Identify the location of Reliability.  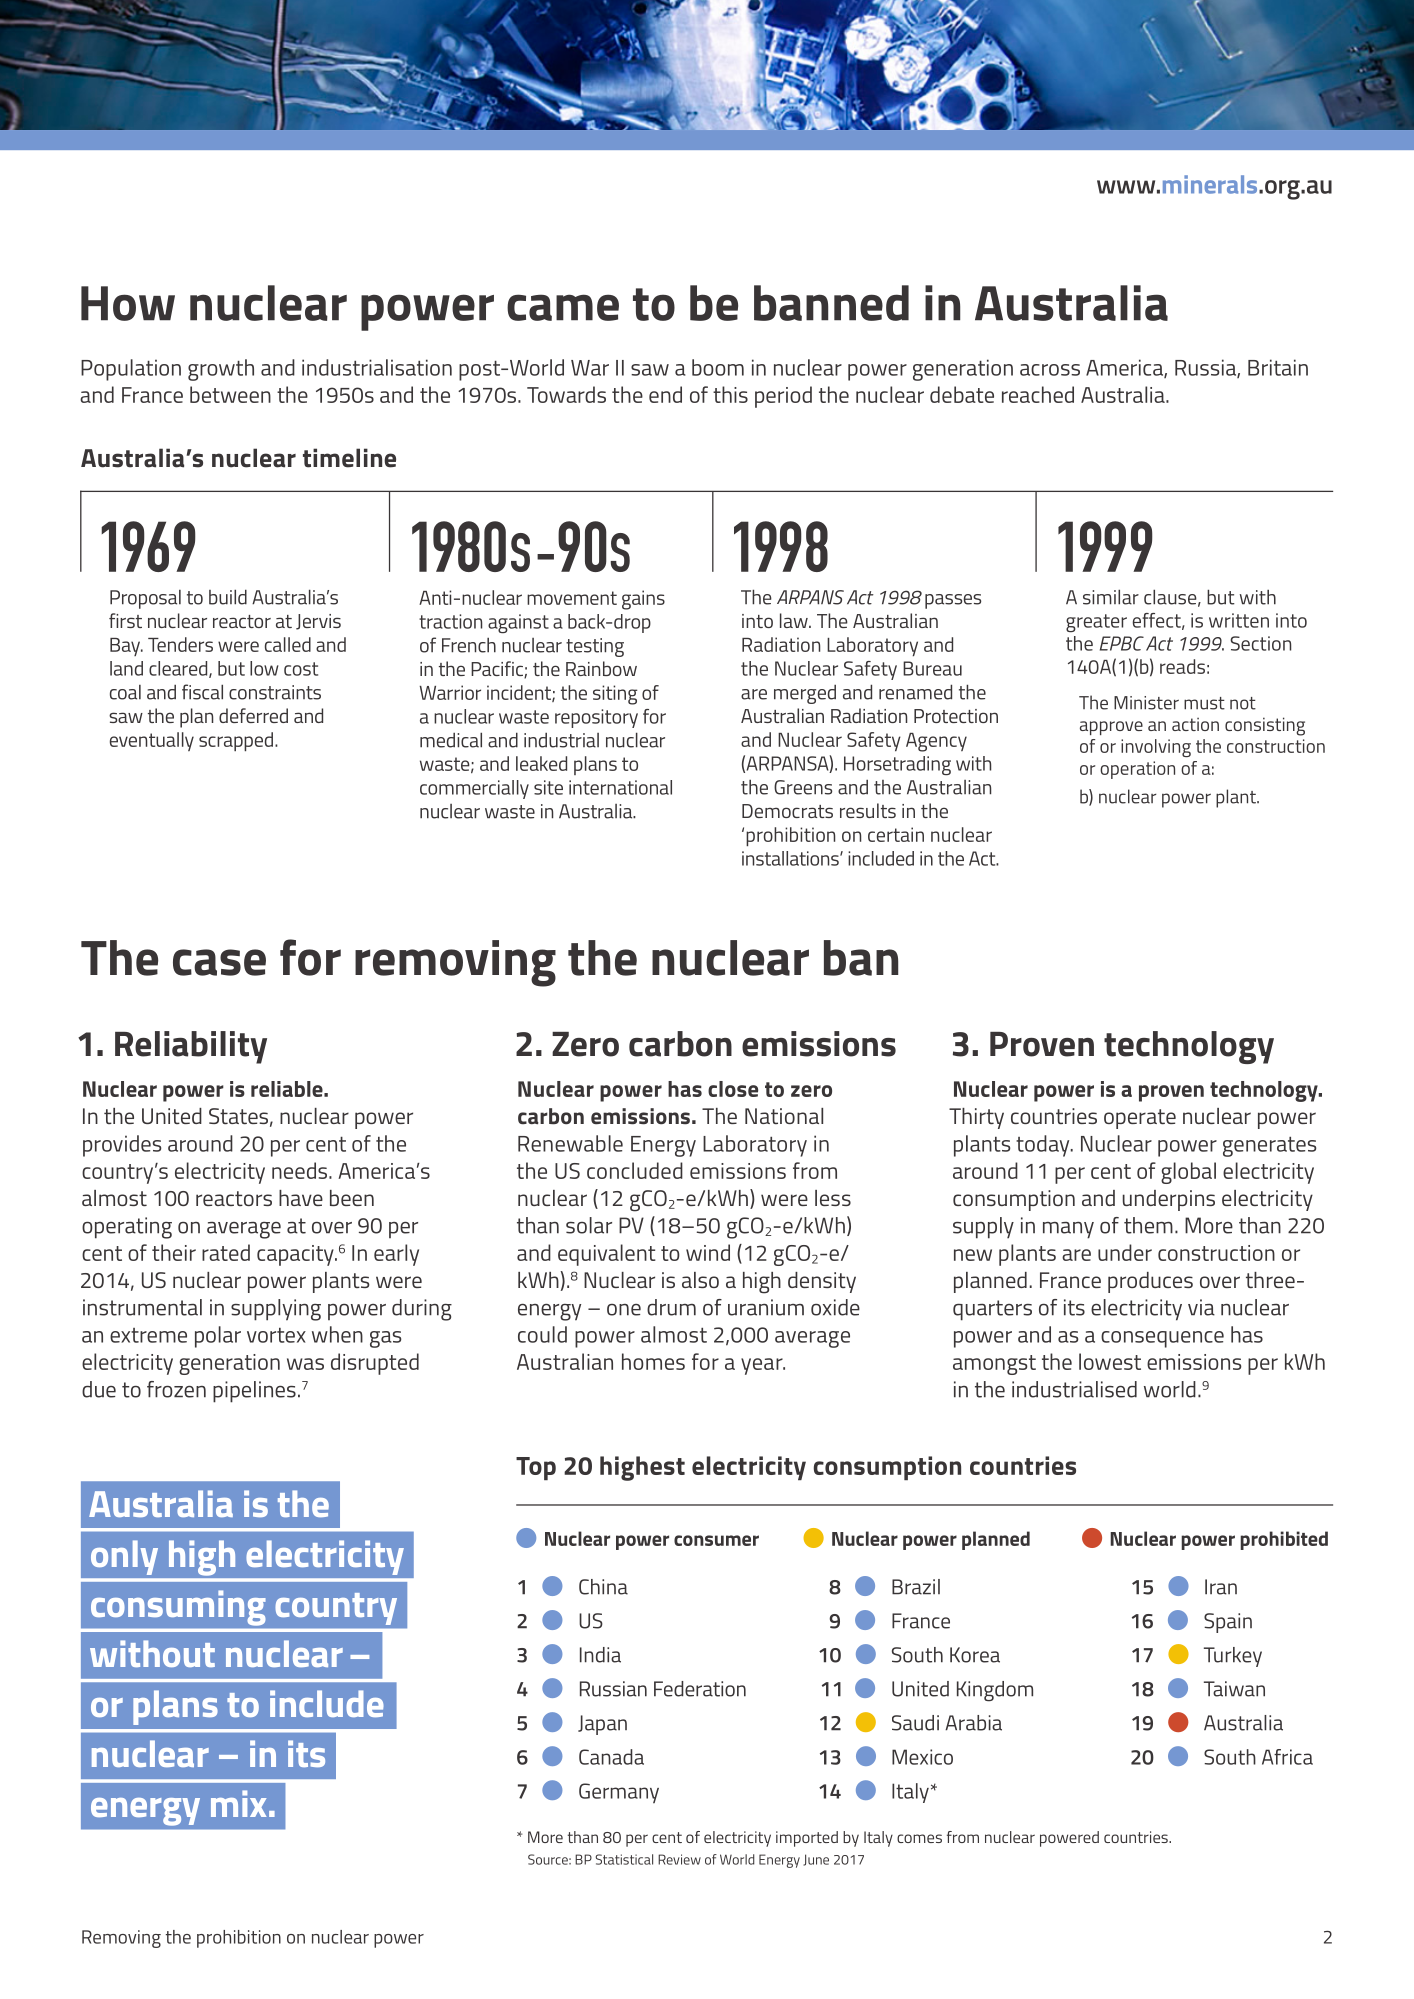
(191, 1047).
